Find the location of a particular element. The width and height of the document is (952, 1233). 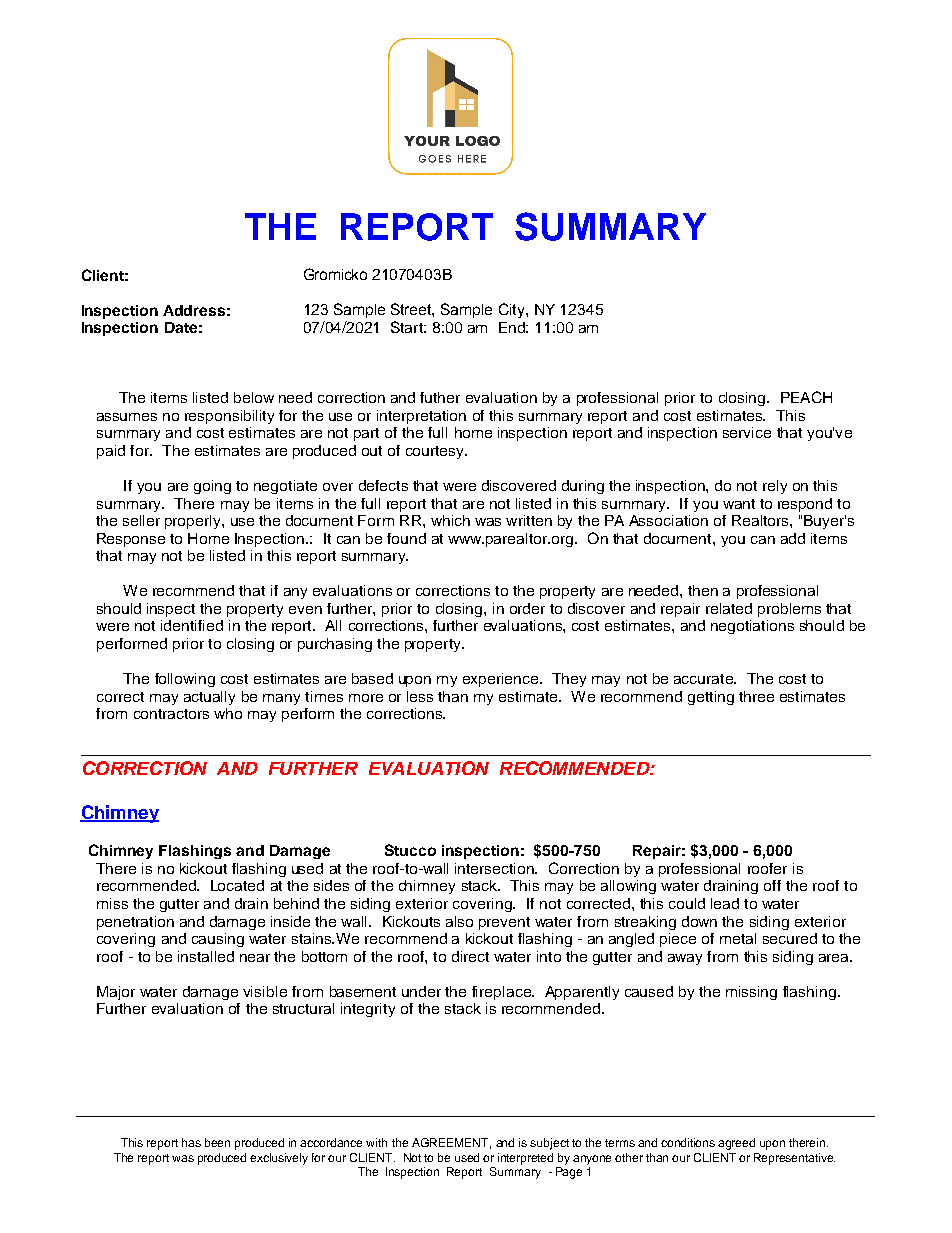

Realtors is located at coordinates (761, 520).
